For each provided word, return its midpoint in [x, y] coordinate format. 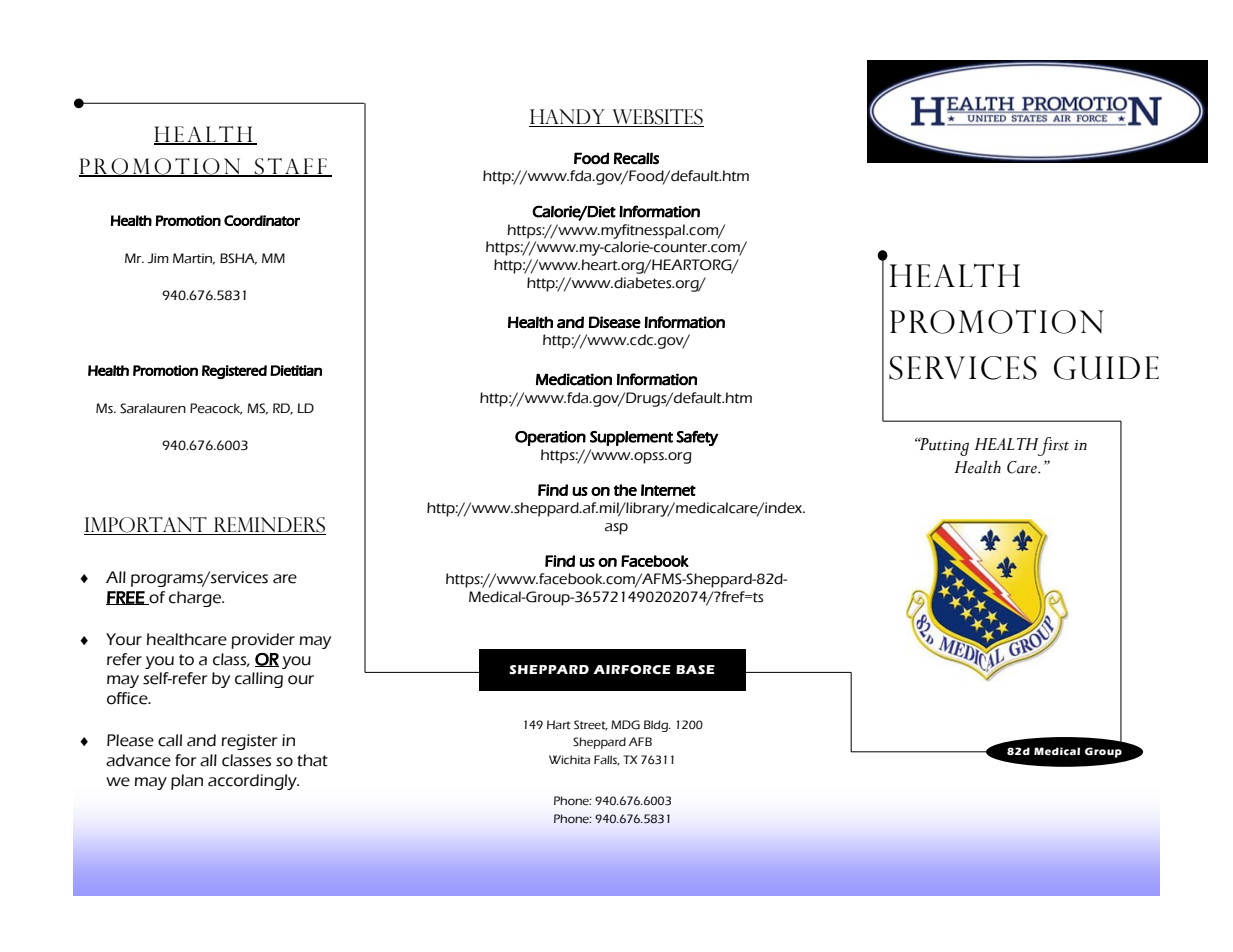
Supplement [631, 438]
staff [291, 167]
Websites [657, 118]
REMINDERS [269, 526]
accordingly [253, 782]
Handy [568, 118]
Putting [943, 446]
